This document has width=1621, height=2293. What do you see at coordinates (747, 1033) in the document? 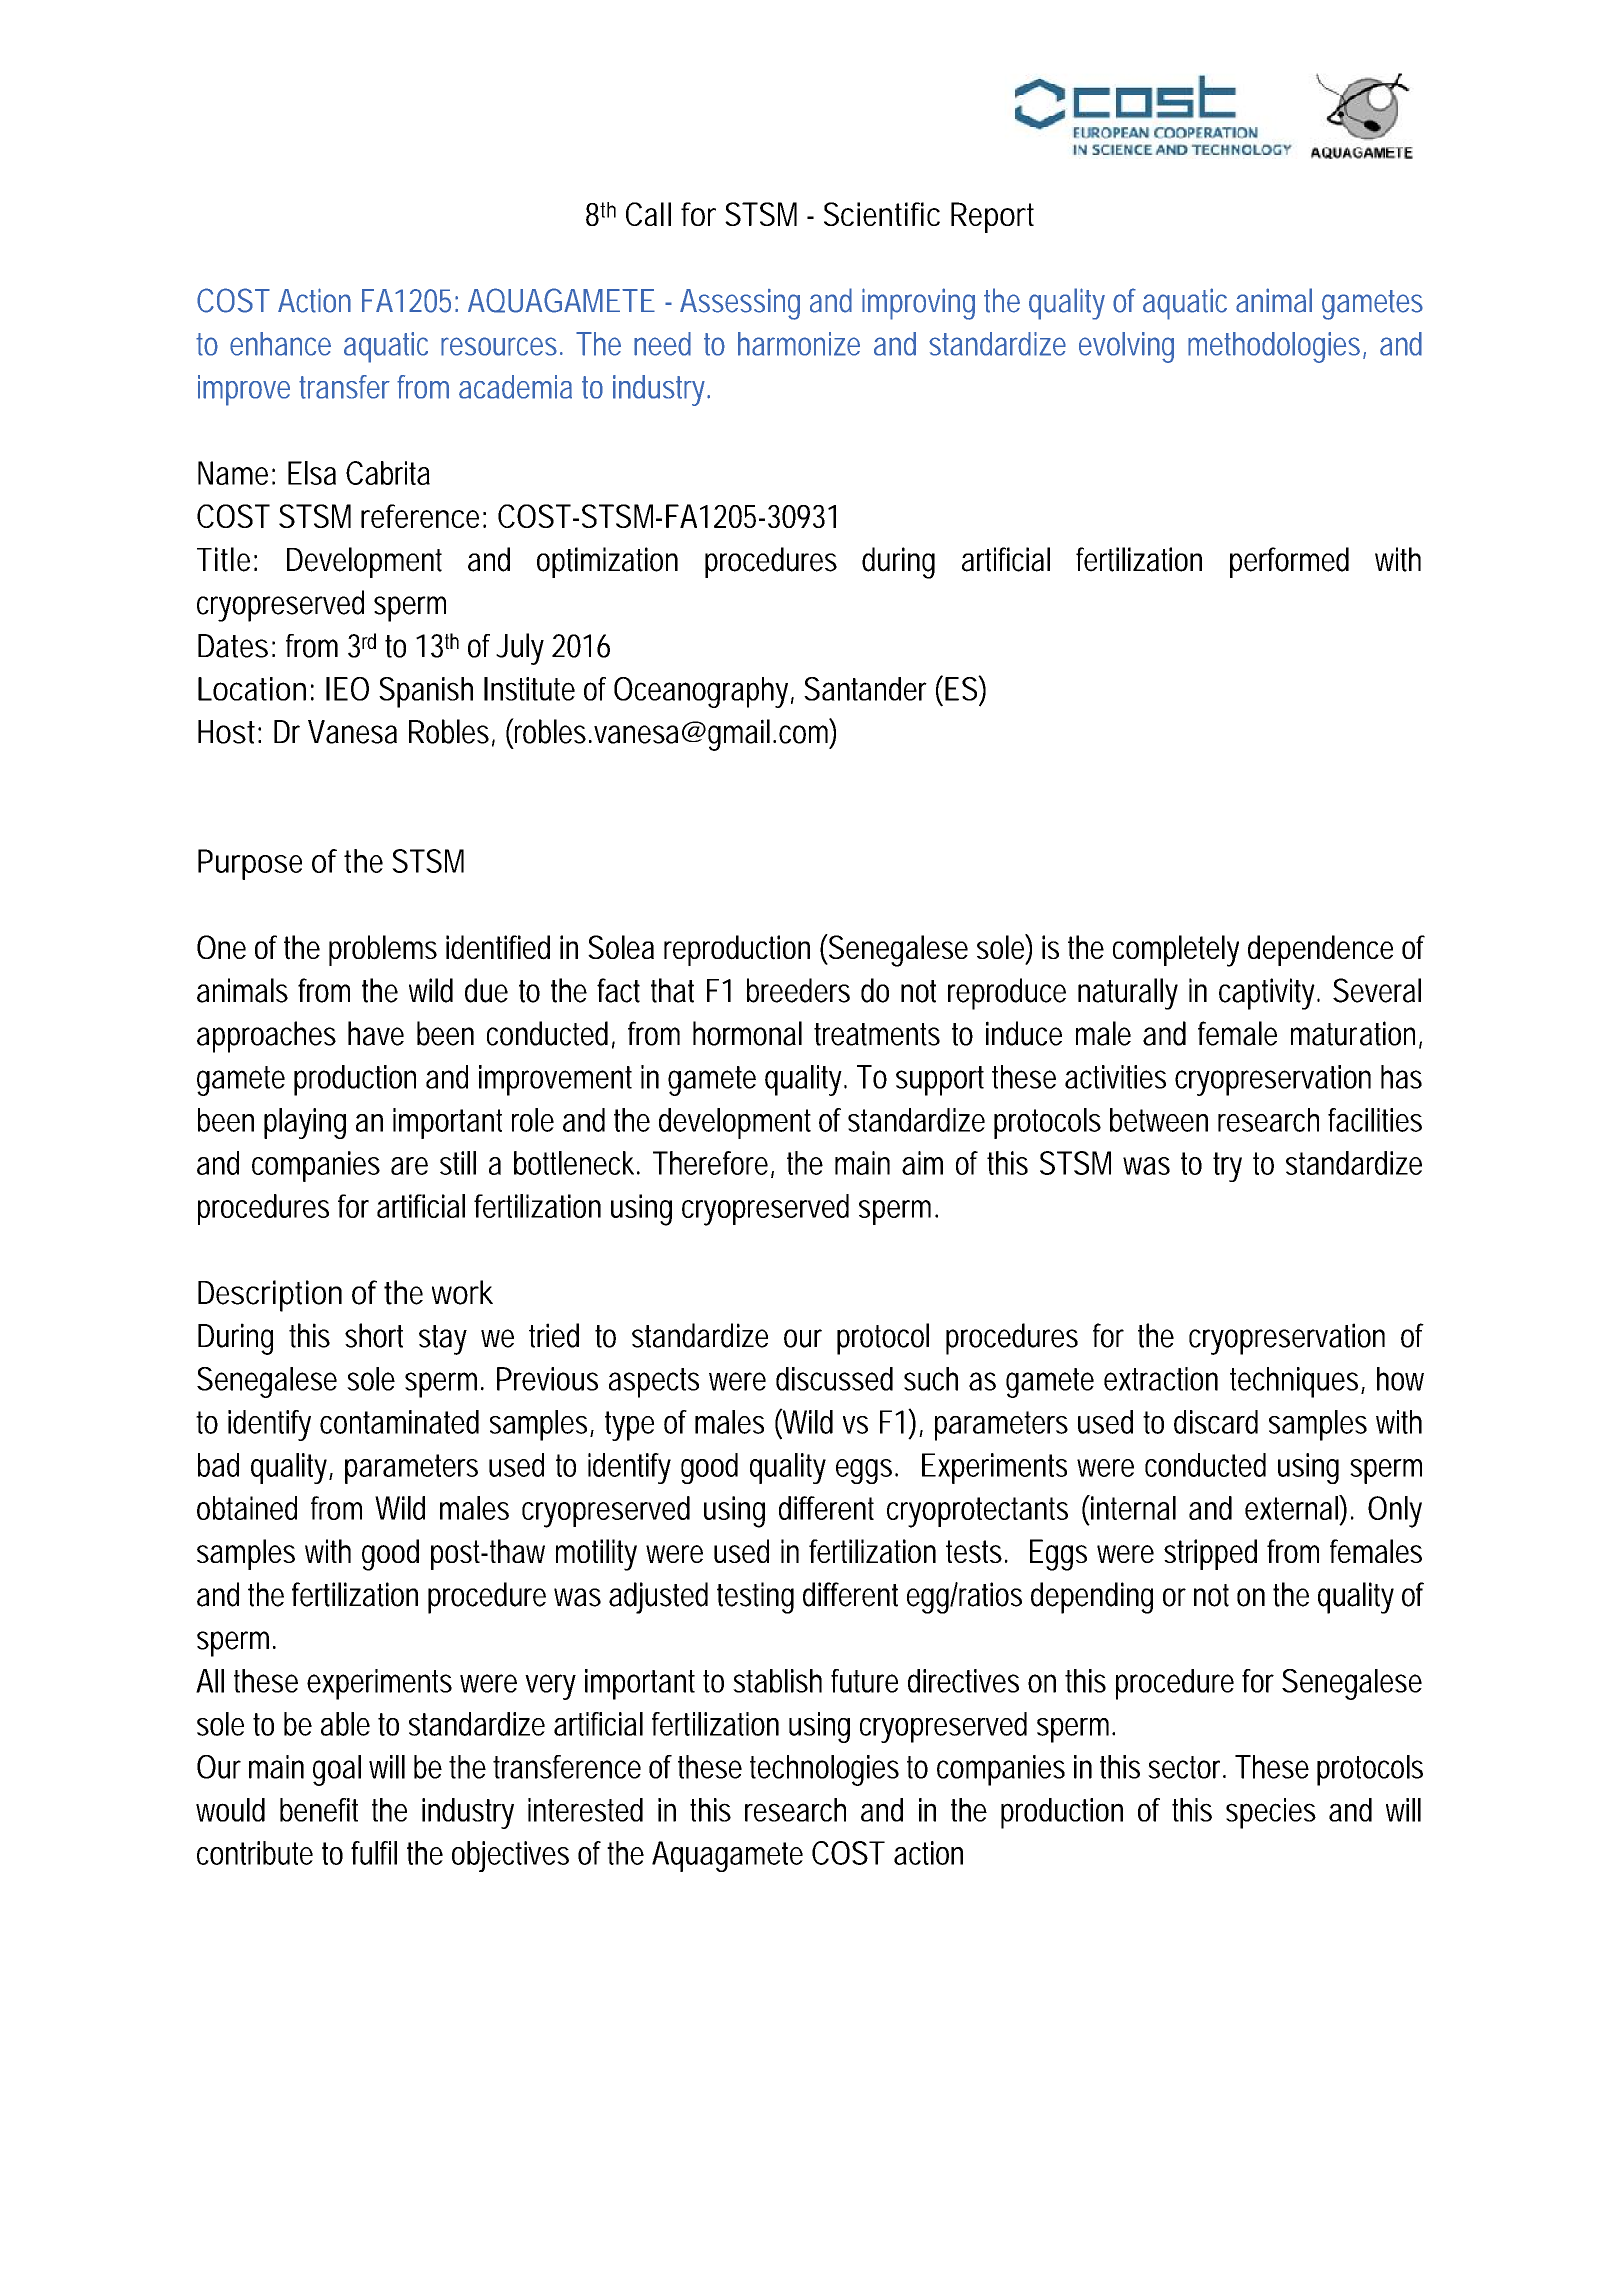
I see `hormonal` at bounding box center [747, 1033].
